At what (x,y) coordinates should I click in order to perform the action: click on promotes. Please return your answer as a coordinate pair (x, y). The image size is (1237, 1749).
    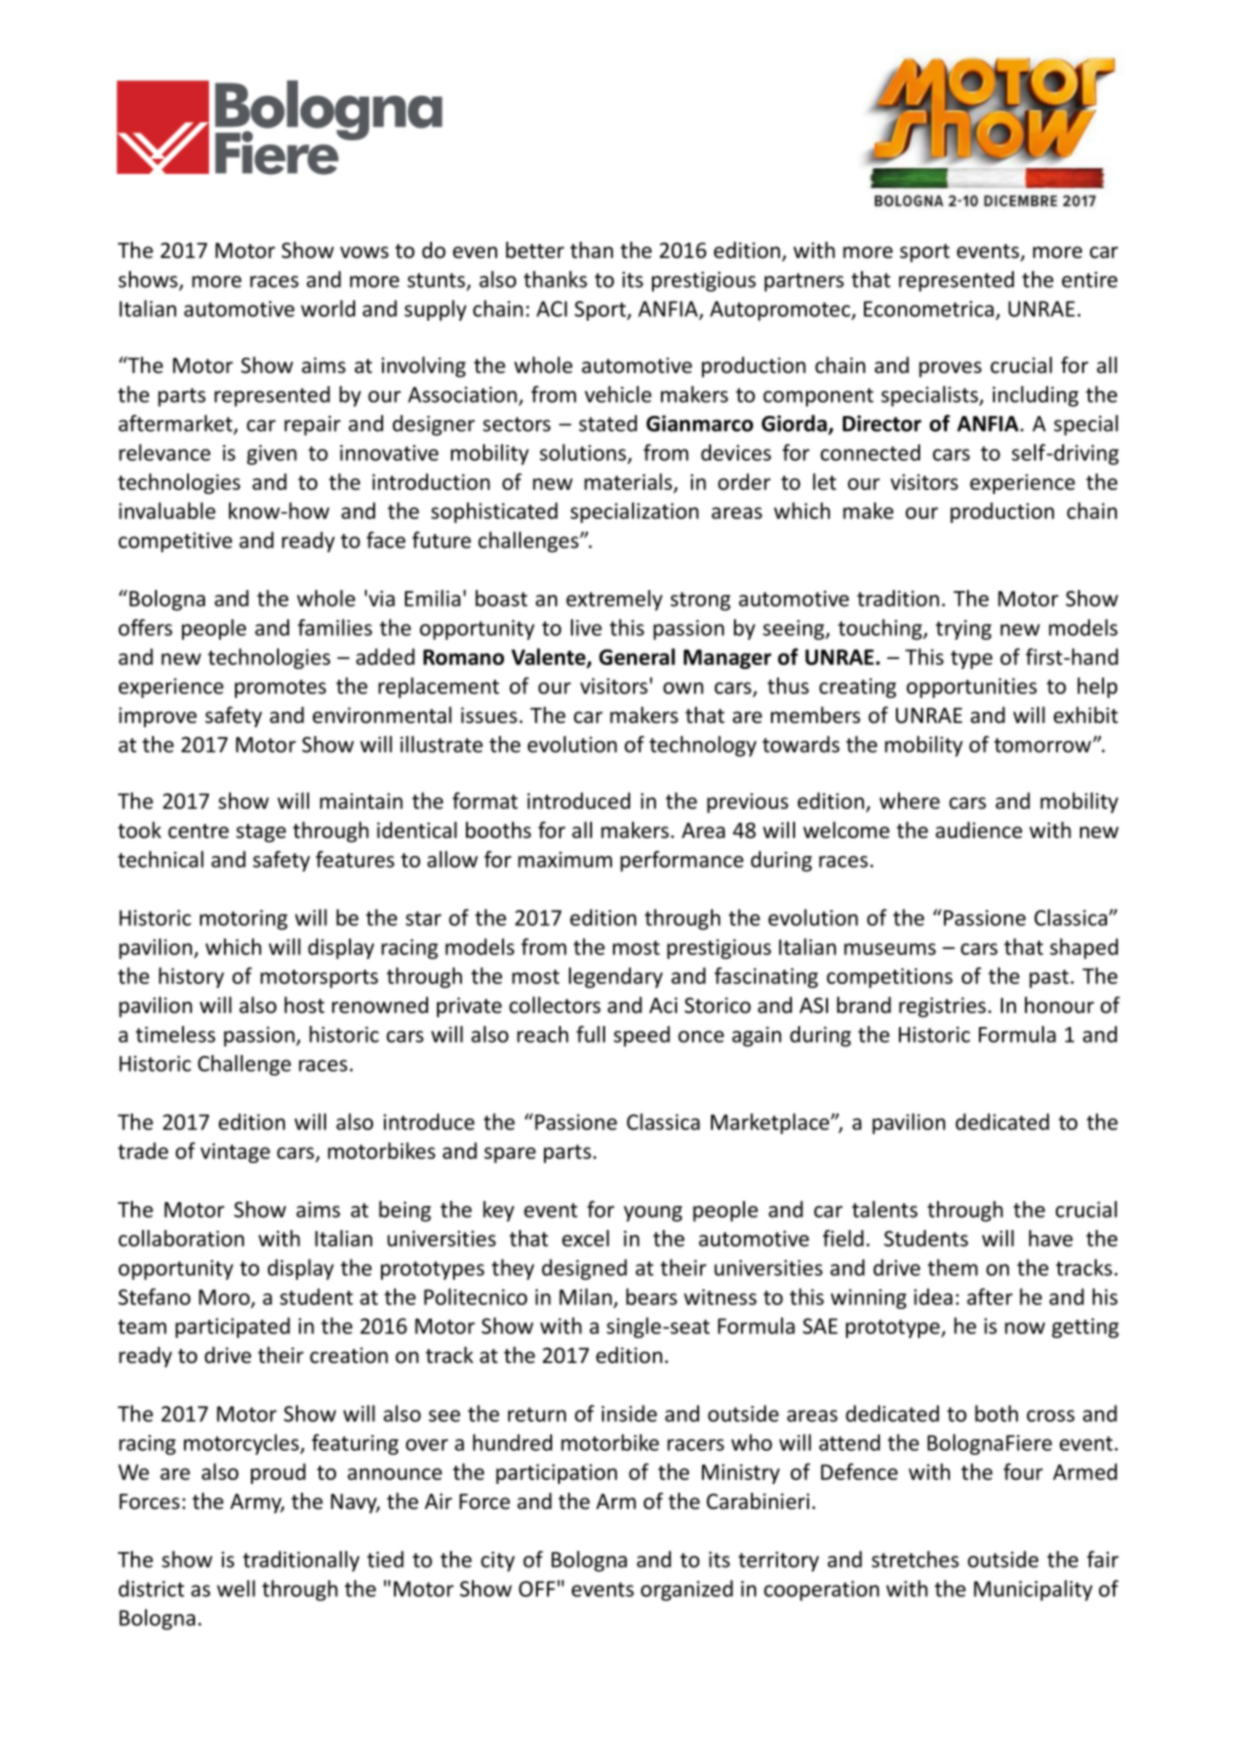
    Looking at the image, I should click on (280, 688).
